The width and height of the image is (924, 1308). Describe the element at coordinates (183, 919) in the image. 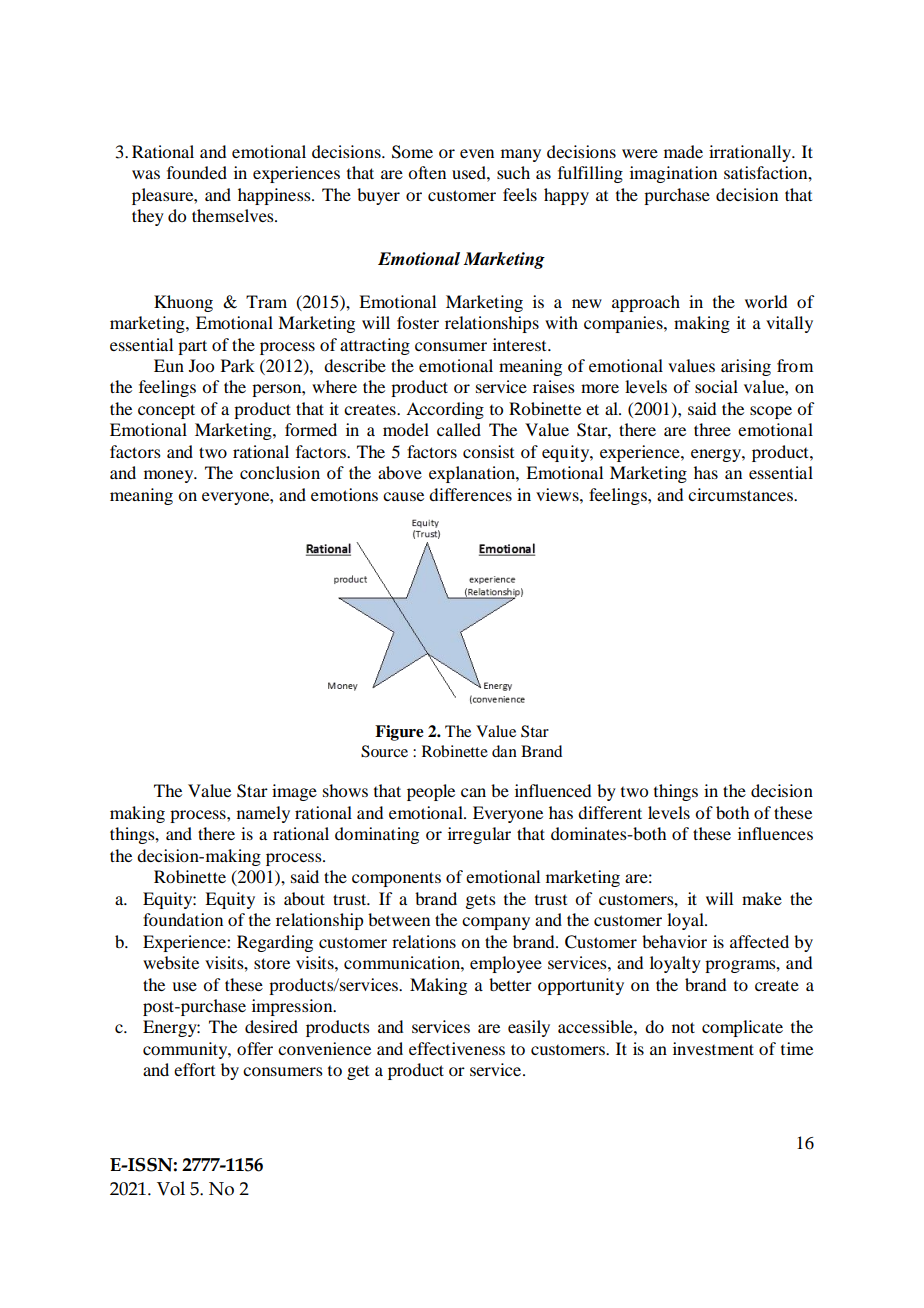

I see `foundation` at that location.
